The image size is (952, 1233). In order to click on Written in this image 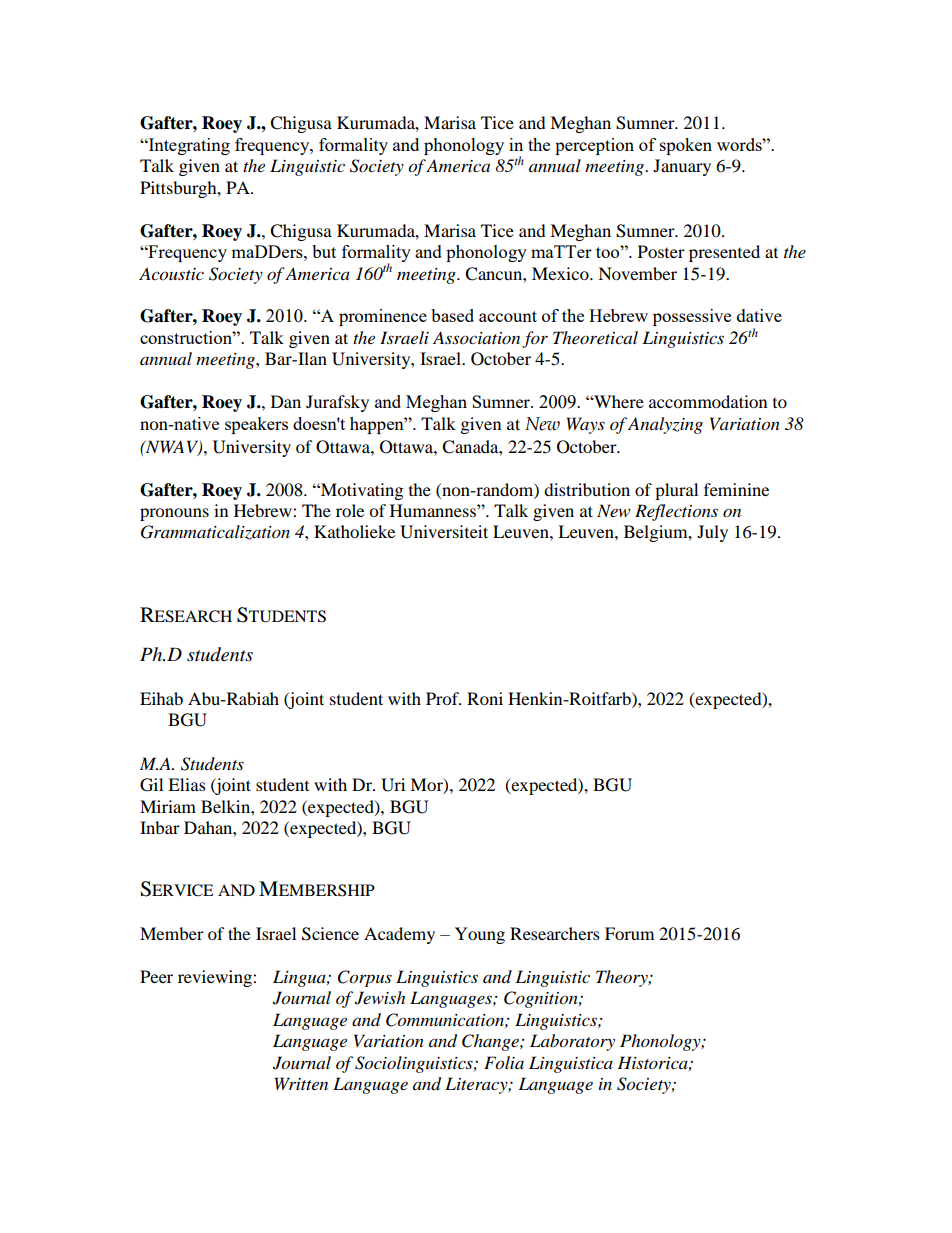, I will do `click(301, 1083)`.
